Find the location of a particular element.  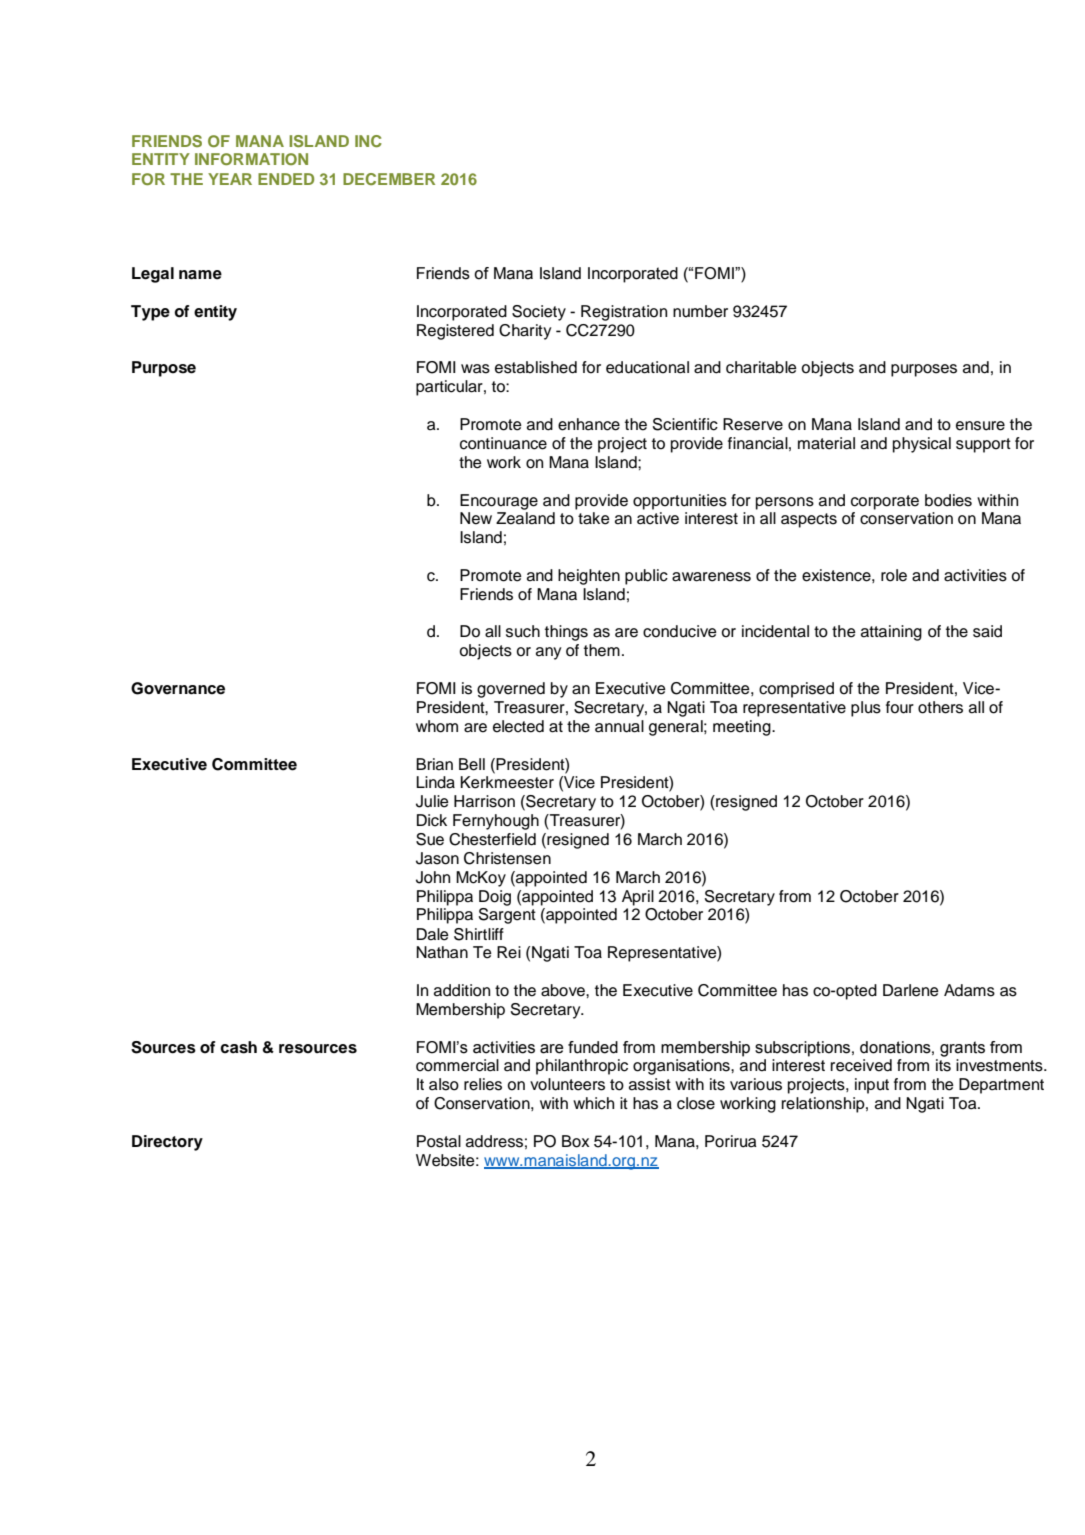

Julie is located at coordinates (432, 801).
